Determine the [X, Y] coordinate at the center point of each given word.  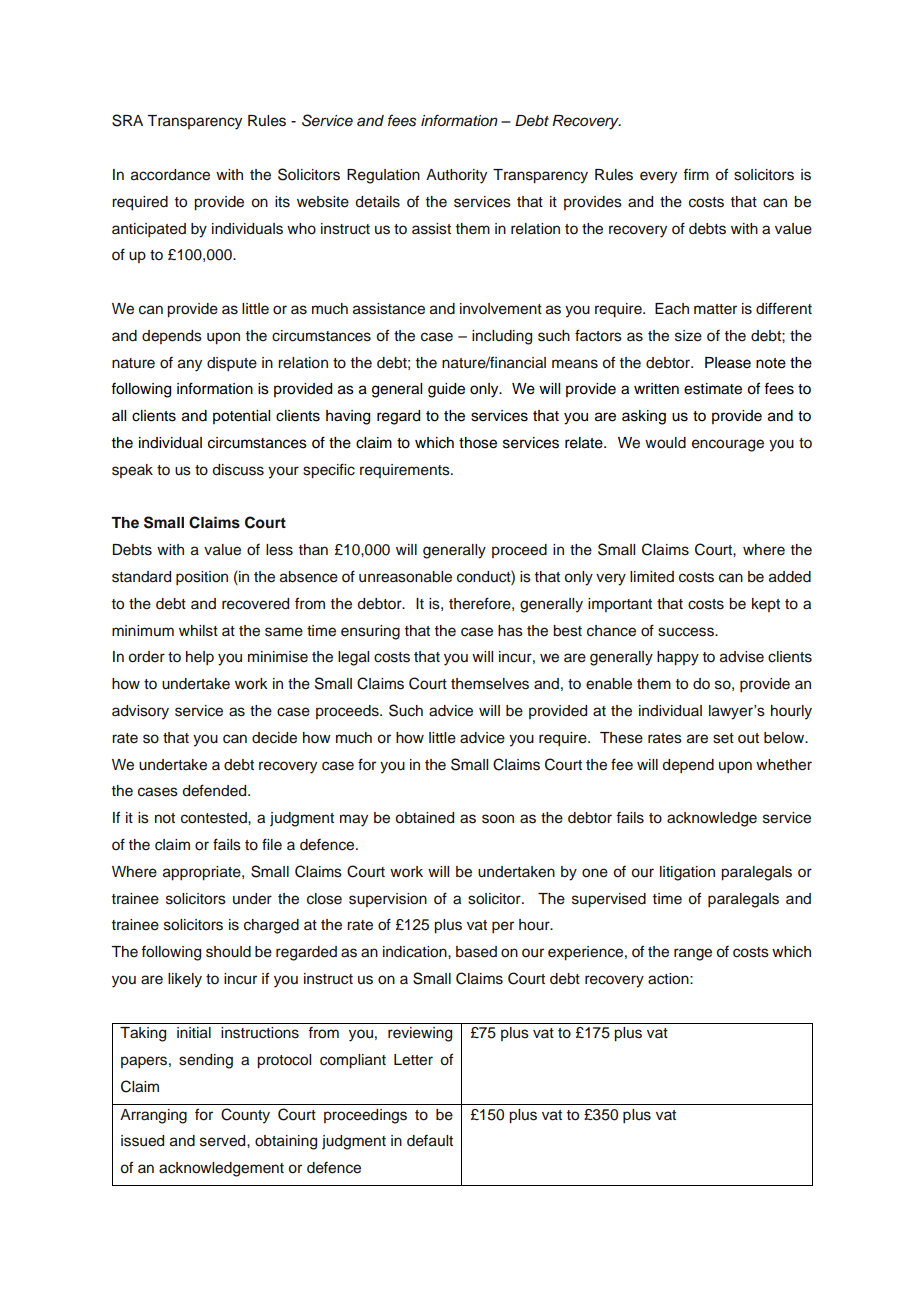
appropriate [203, 873]
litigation [687, 873]
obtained [424, 818]
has [510, 631]
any [190, 365]
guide [446, 390]
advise [742, 657]
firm [696, 174]
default [430, 1140]
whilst [198, 631]
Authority [456, 176]
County [245, 1116]
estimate [713, 389]
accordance [170, 175]
